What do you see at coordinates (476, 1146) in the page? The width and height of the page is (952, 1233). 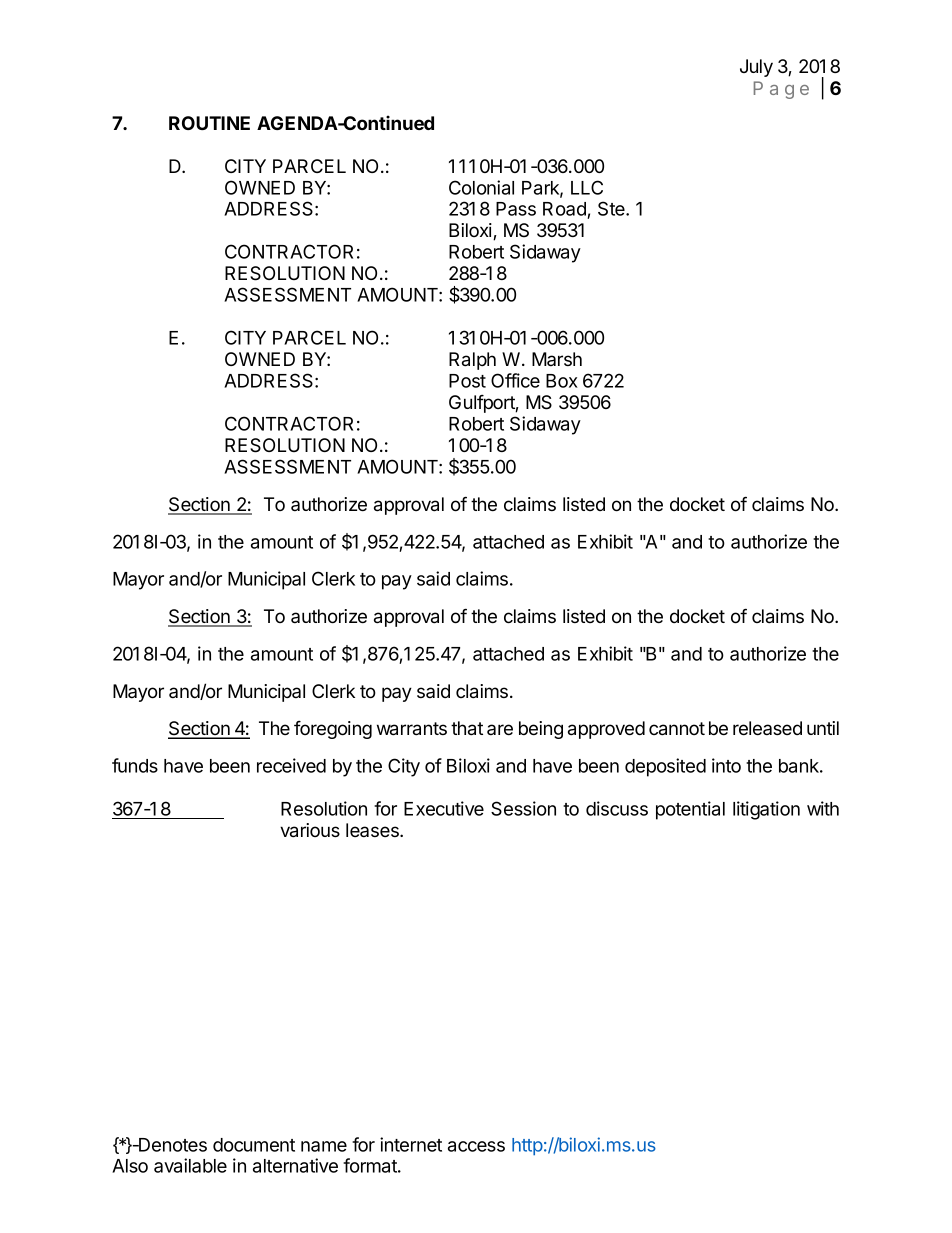 I see `access` at bounding box center [476, 1146].
